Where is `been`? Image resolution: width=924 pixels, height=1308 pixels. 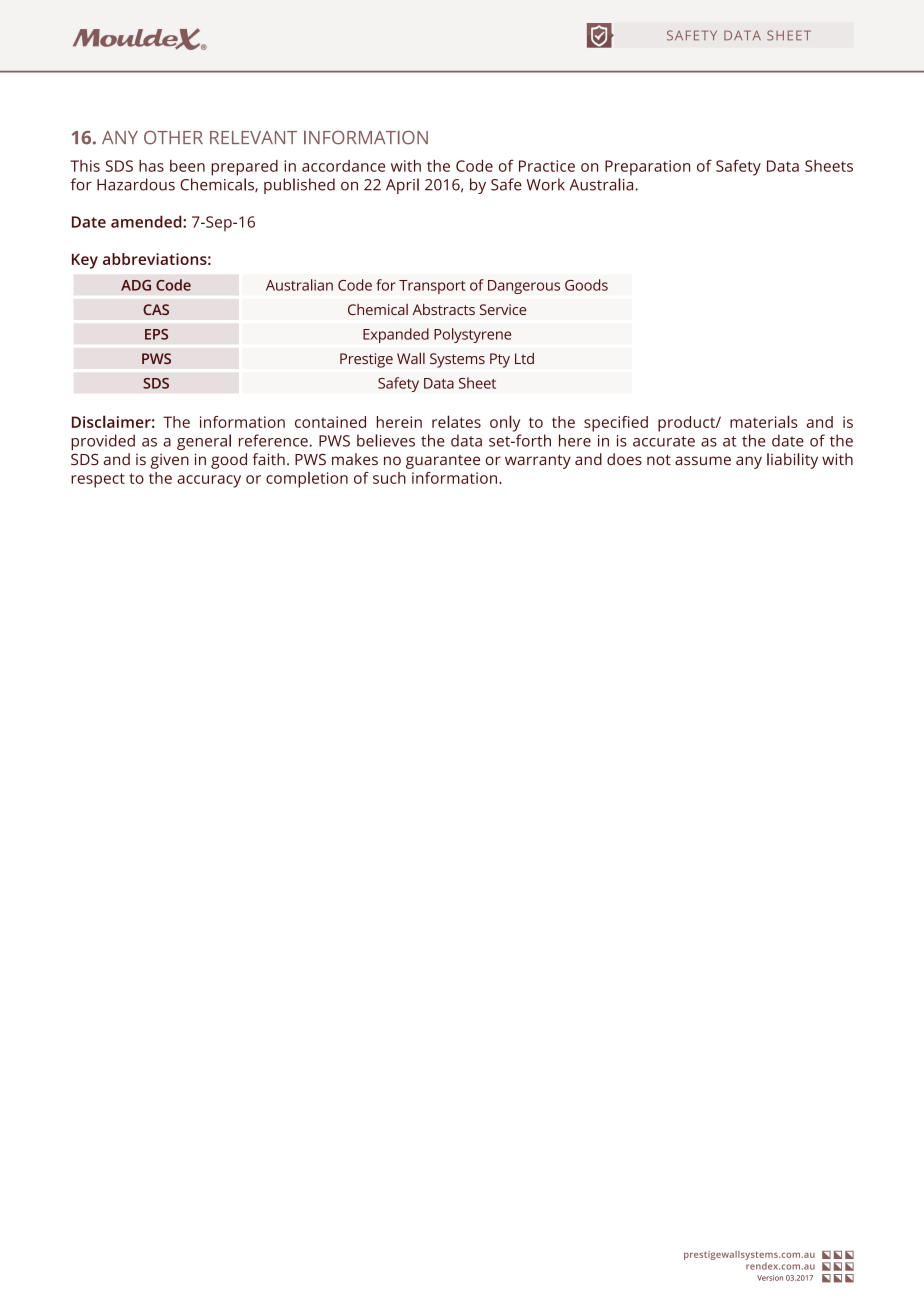 been is located at coordinates (187, 166).
